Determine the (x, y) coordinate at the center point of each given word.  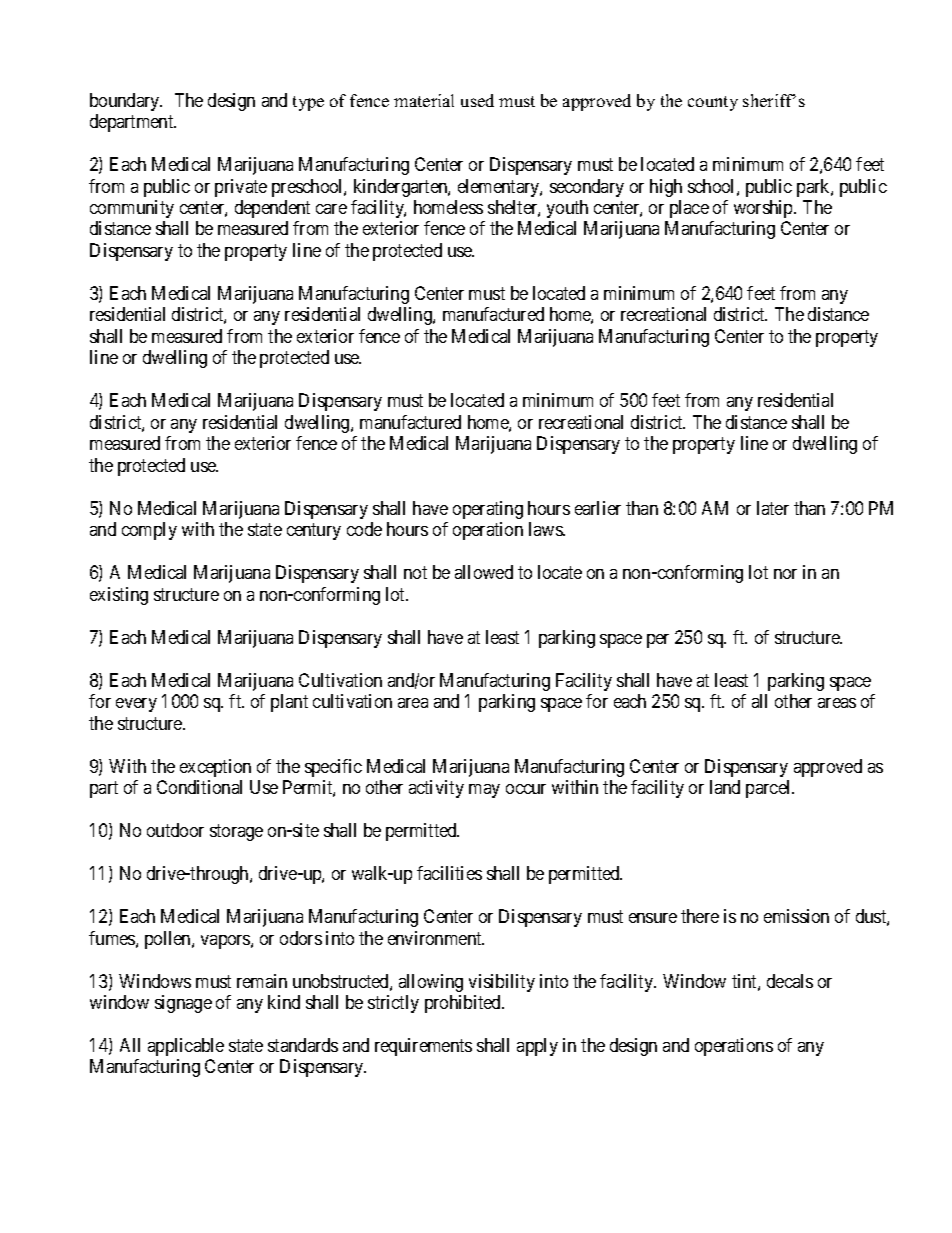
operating (488, 510)
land (725, 787)
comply (149, 531)
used (477, 100)
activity (436, 789)
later (773, 508)
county (713, 103)
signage (183, 1004)
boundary (126, 102)
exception (215, 768)
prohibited (464, 1004)
